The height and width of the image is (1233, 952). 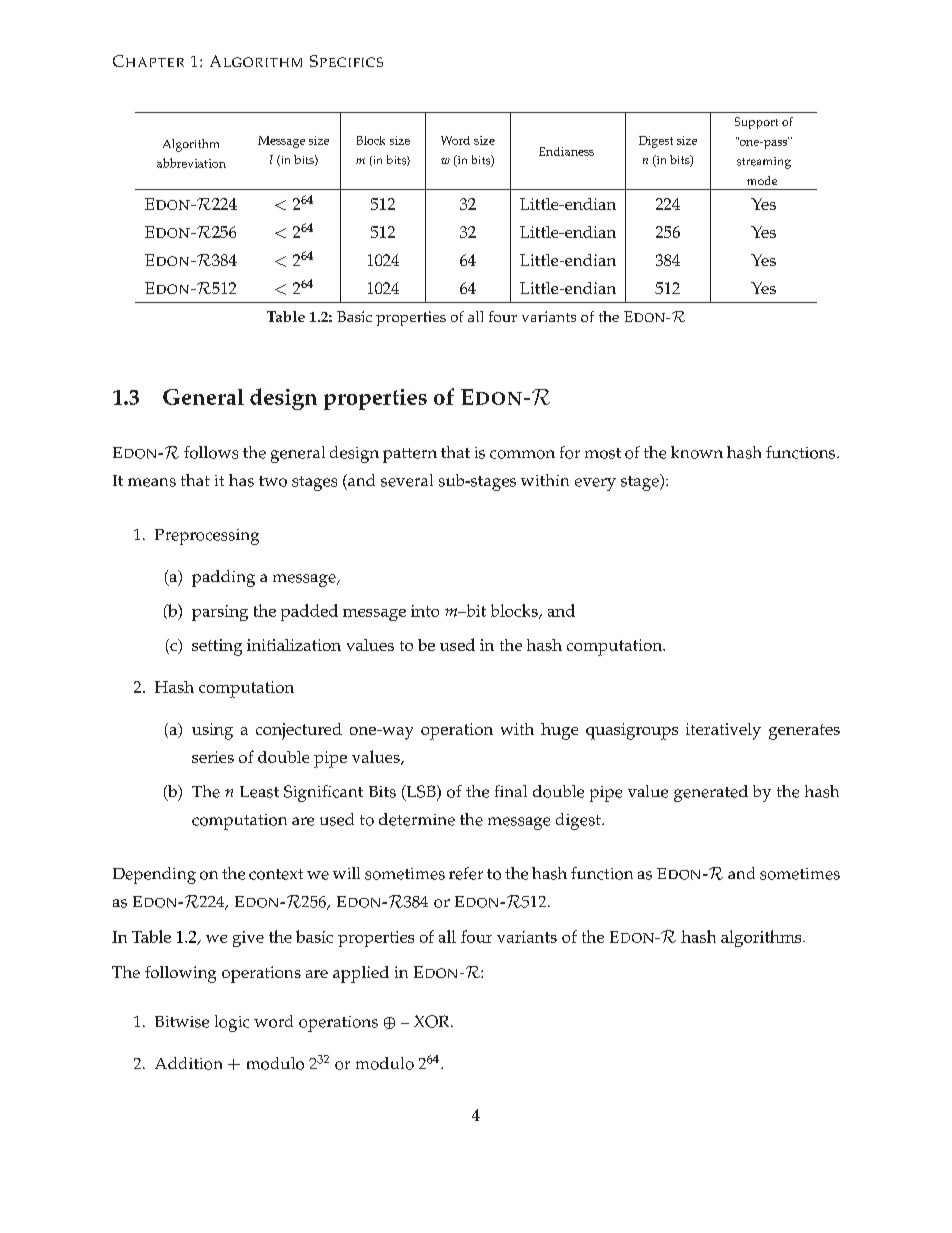 What do you see at coordinates (191, 163) in the image?
I see `abbreviation` at bounding box center [191, 163].
